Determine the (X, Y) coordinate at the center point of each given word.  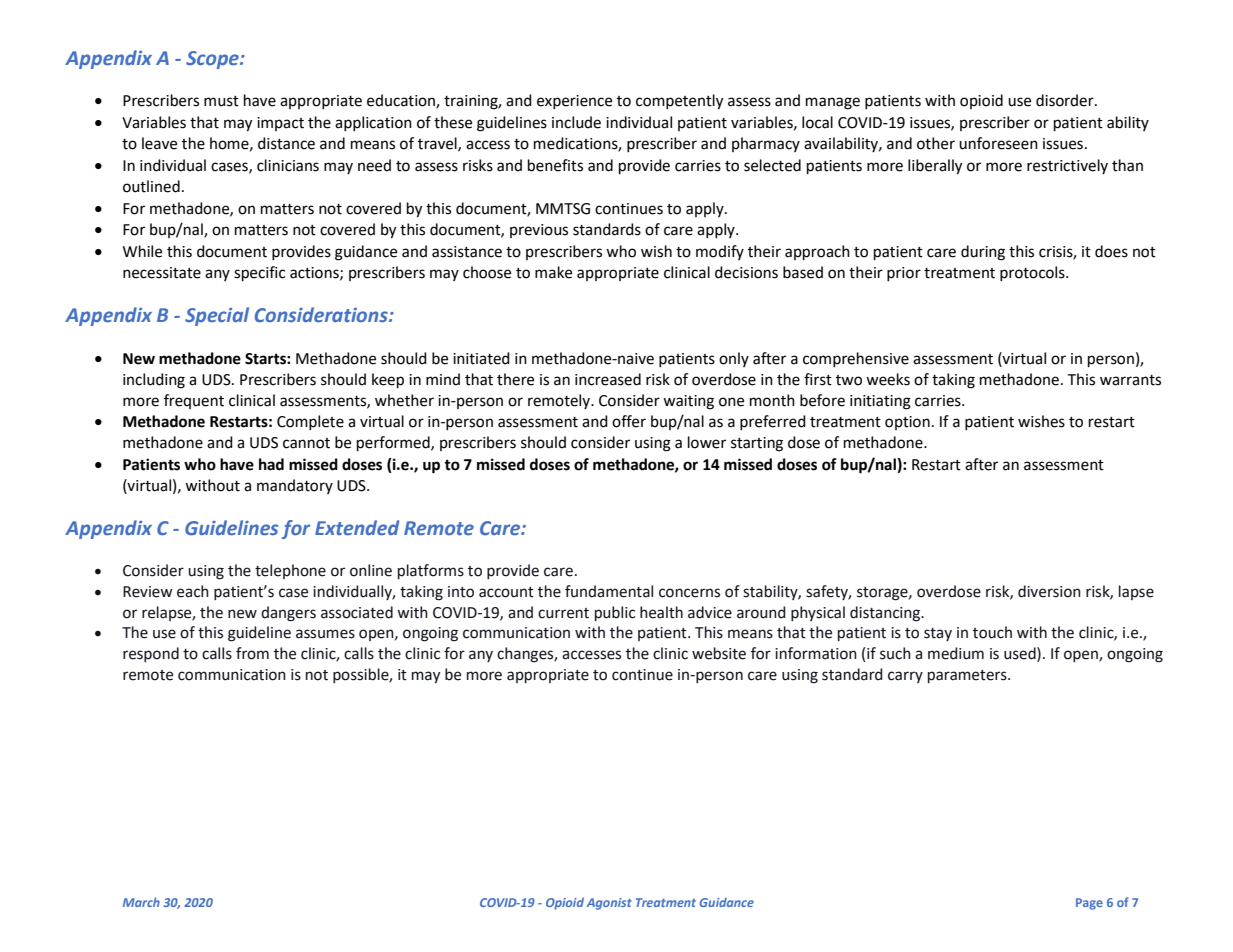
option (907, 423)
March (141, 902)
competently (679, 102)
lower (707, 442)
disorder (1066, 100)
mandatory (295, 486)
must (221, 101)
